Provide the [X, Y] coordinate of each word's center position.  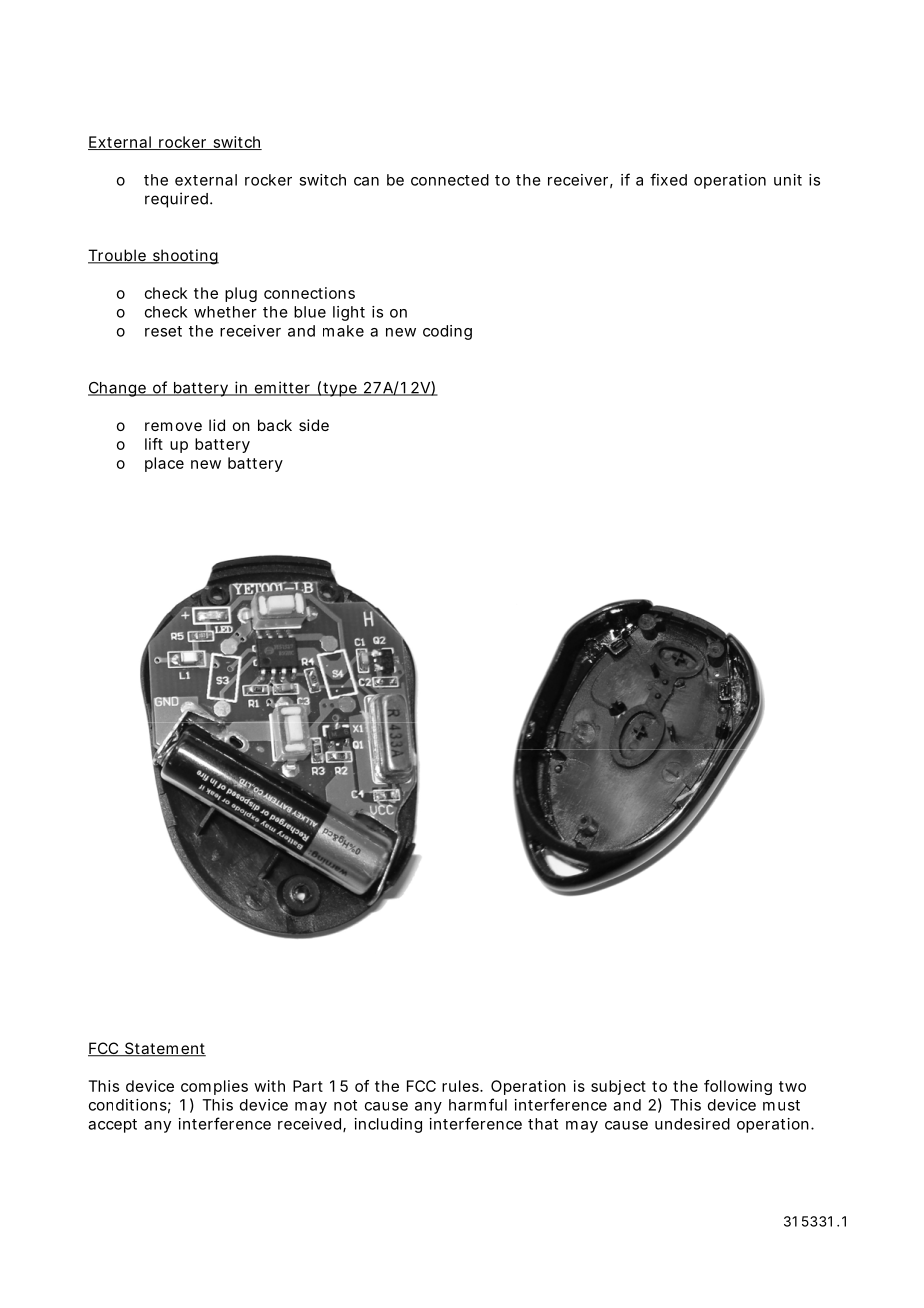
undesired [692, 1124]
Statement [164, 1049]
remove [173, 426]
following [738, 1087]
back [275, 425]
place [164, 464]
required [176, 200]
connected [450, 180]
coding [447, 332]
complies [214, 1087]
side [314, 425]
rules [461, 1086]
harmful [478, 1104]
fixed [668, 179]
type [340, 389]
